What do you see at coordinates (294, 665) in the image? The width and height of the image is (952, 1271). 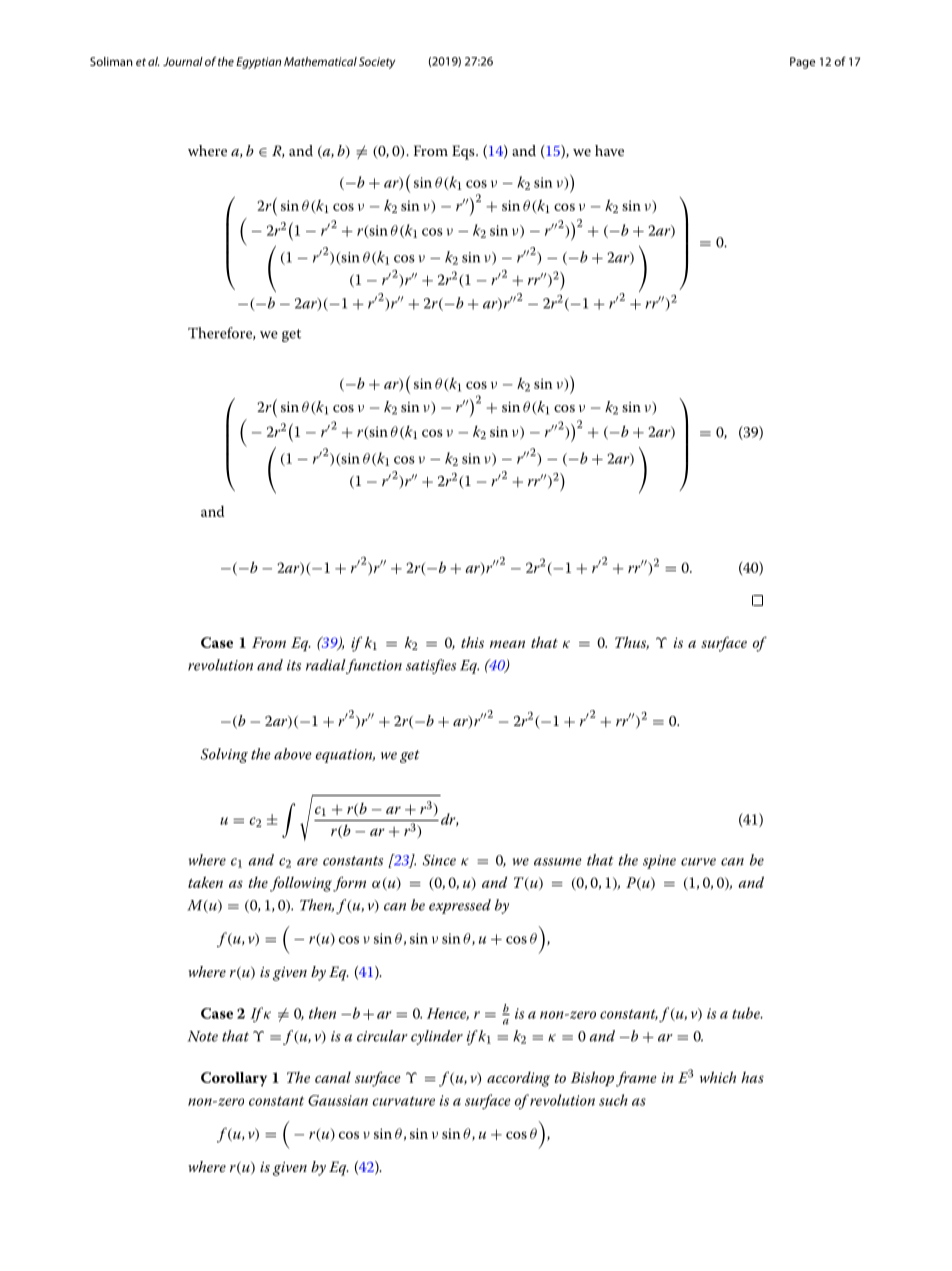 I see `its` at bounding box center [294, 665].
